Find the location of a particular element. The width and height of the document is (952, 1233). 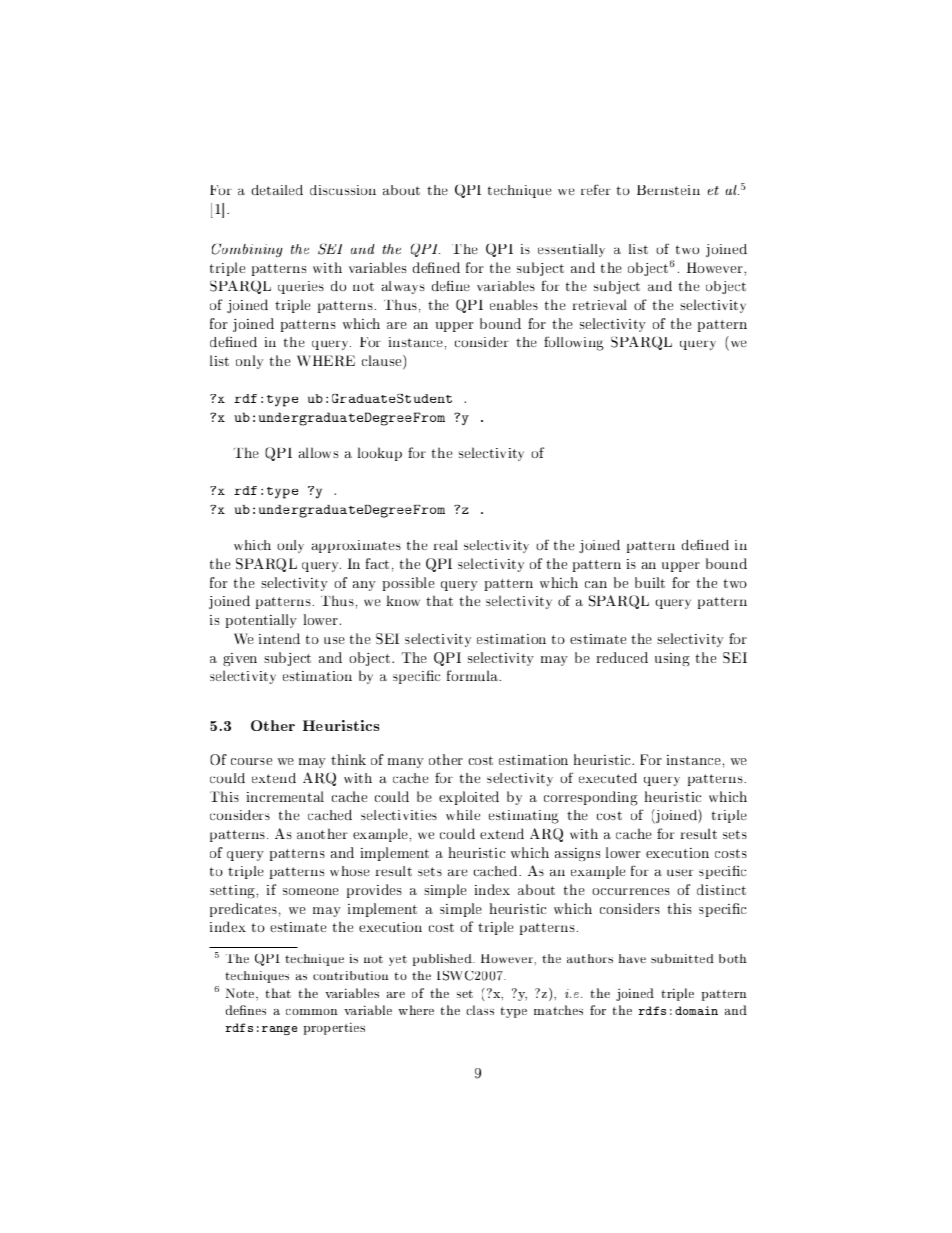

allows is located at coordinates (318, 452).
